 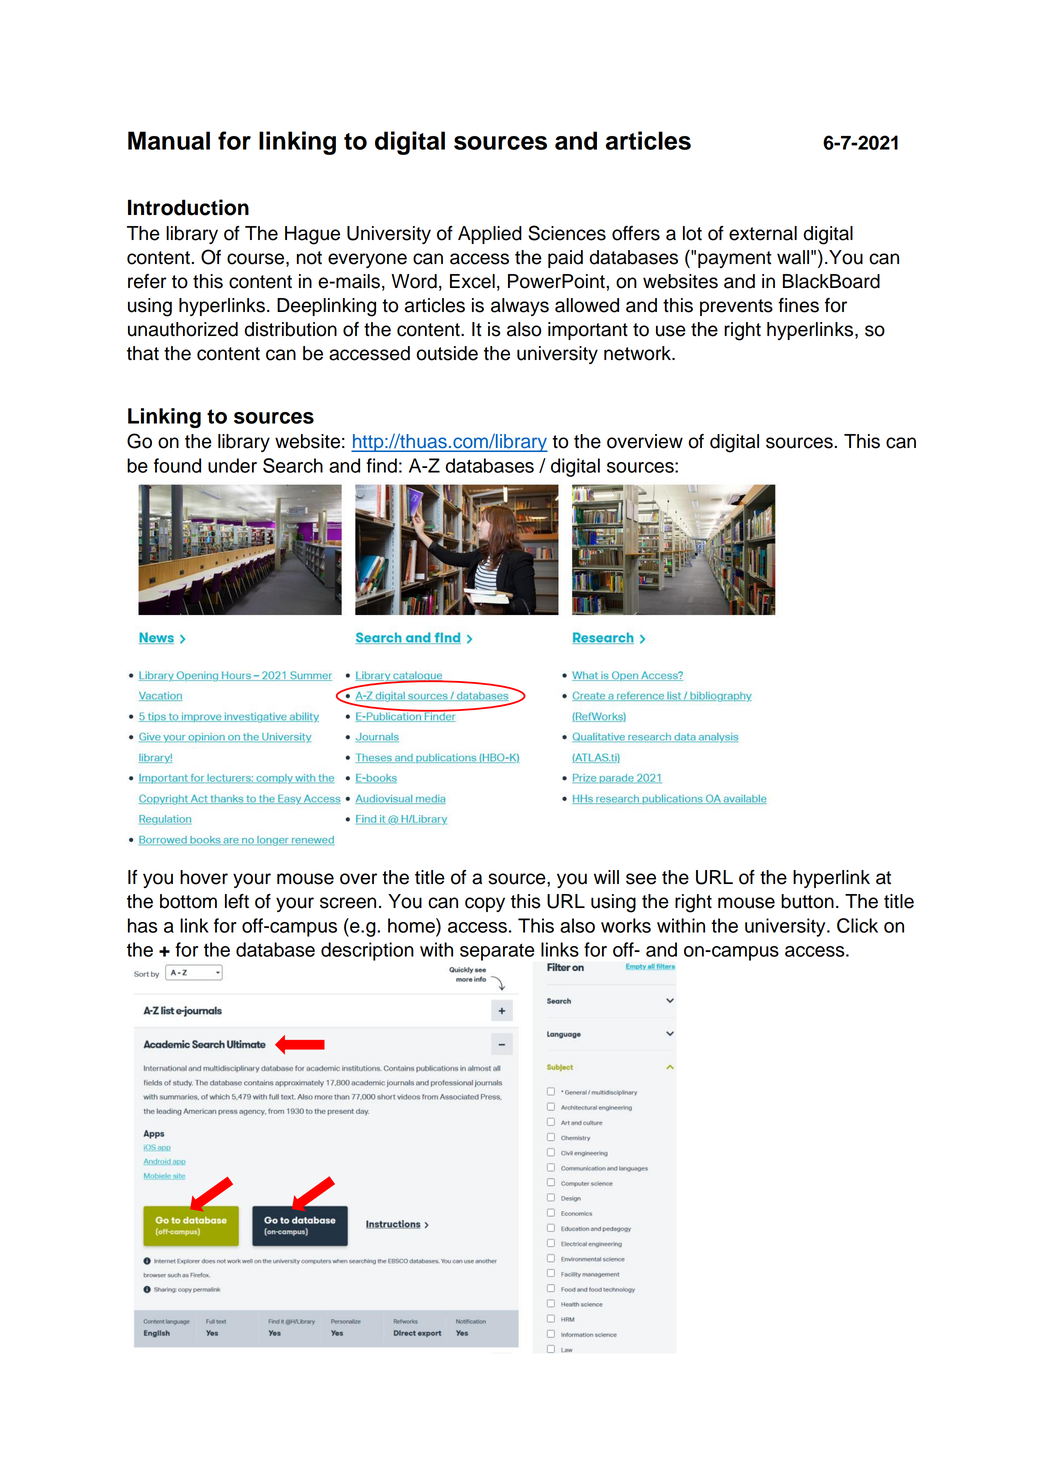 I want to click on Click, so click(x=857, y=925).
